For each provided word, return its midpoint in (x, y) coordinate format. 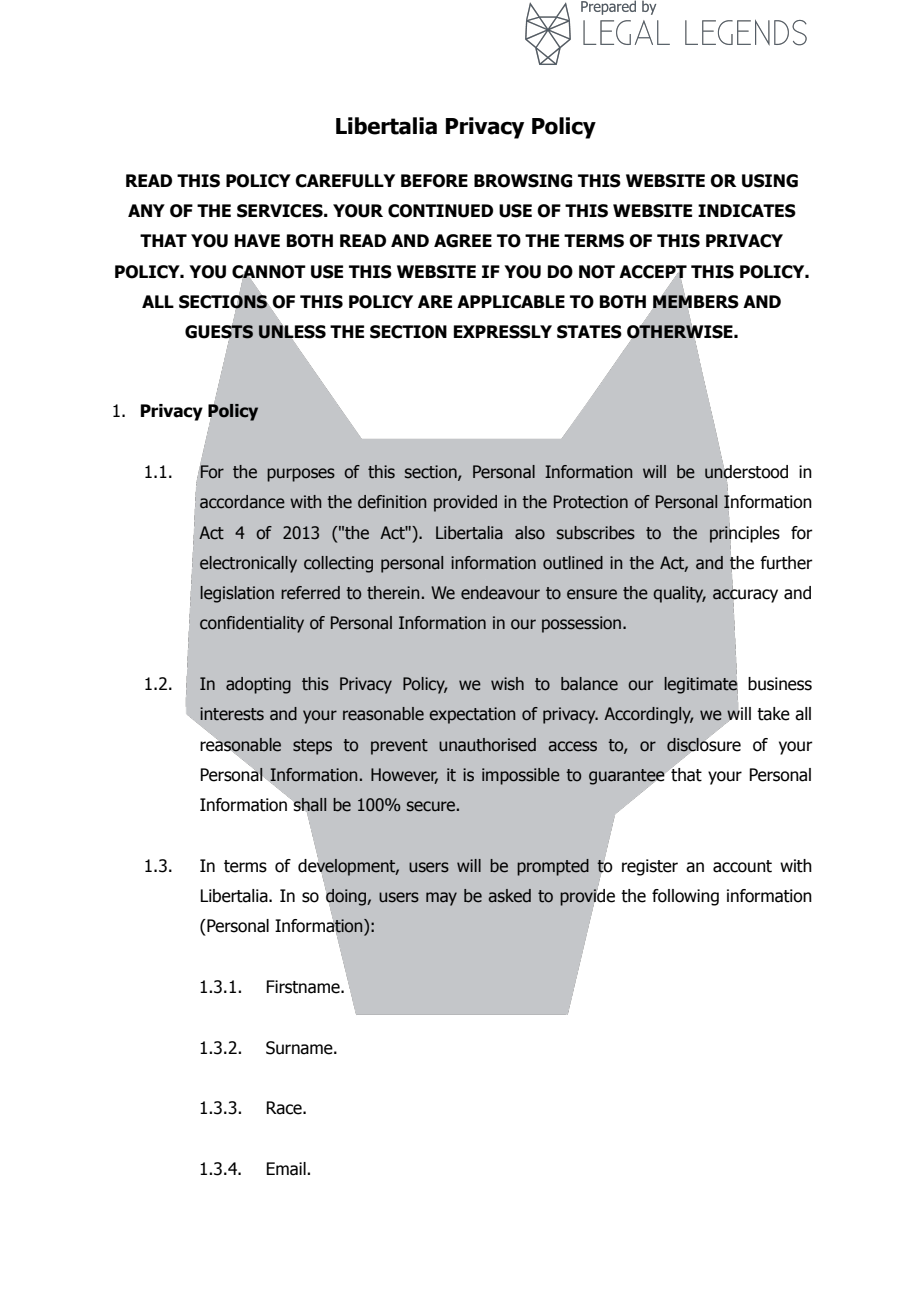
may (441, 899)
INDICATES (747, 211)
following (685, 897)
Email (287, 1169)
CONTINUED (440, 211)
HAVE (257, 240)
